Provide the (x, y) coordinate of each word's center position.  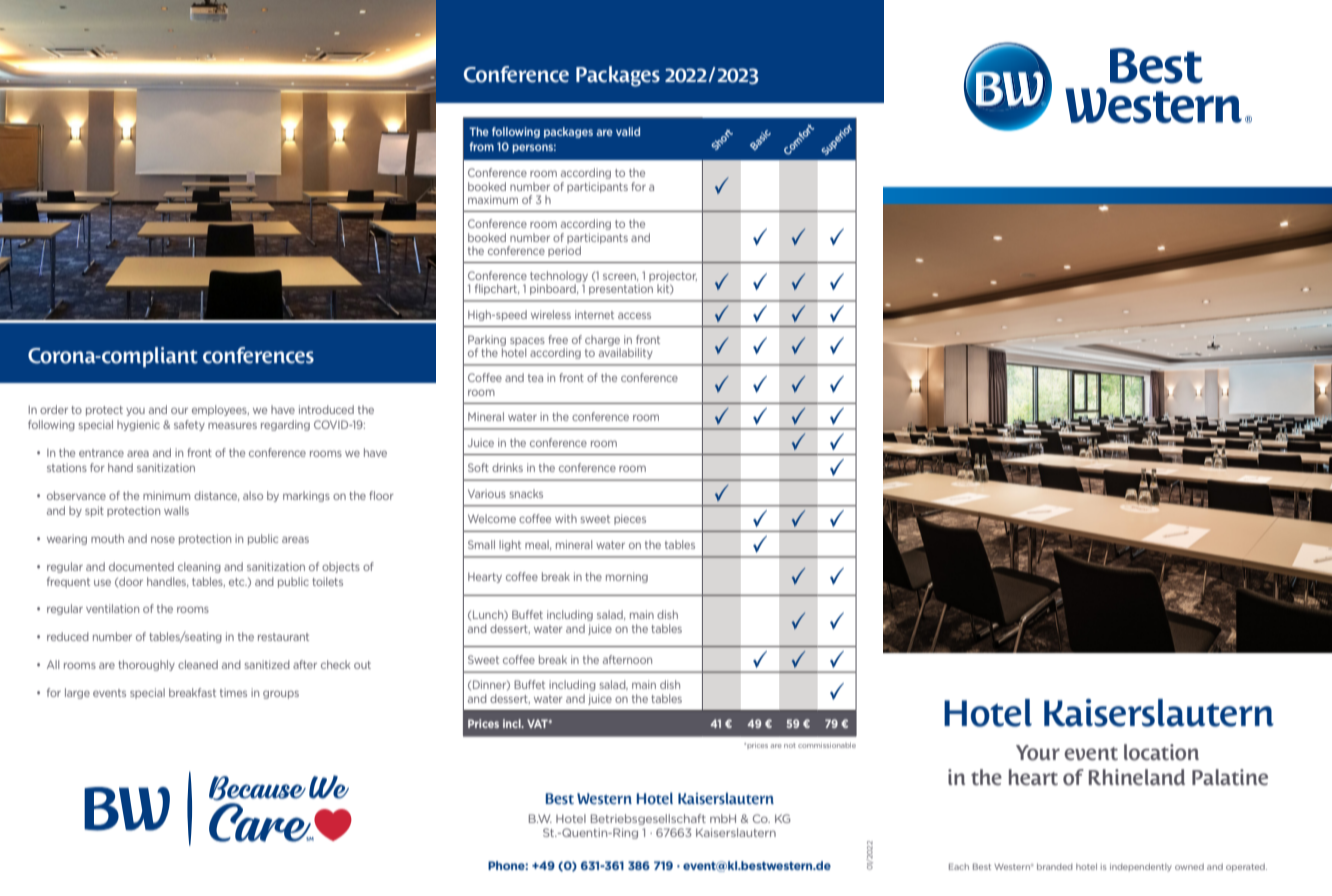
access (634, 315)
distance (216, 496)
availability (626, 353)
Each (959, 866)
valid (628, 131)
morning (627, 577)
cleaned (198, 664)
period (564, 251)
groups (281, 694)
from (481, 146)
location (1161, 752)
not (790, 745)
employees (220, 410)
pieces (630, 519)
